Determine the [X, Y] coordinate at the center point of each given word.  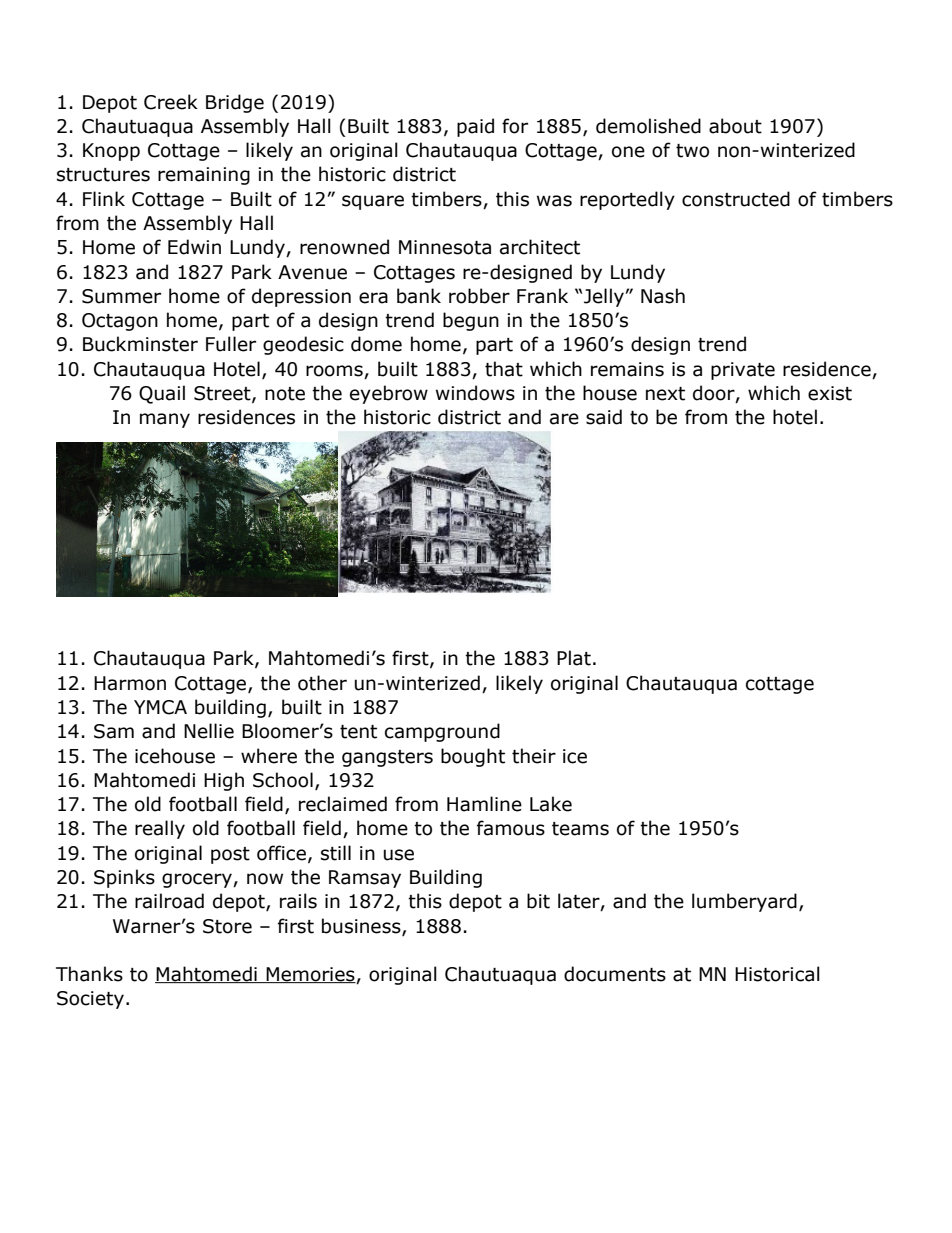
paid [475, 127]
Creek [171, 102]
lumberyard [744, 902]
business [362, 926]
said [604, 417]
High [224, 781]
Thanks [89, 974]
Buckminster [140, 344]
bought [473, 757]
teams [580, 829]
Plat [574, 658]
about [735, 126]
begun [471, 321]
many [165, 420]
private [743, 371]
